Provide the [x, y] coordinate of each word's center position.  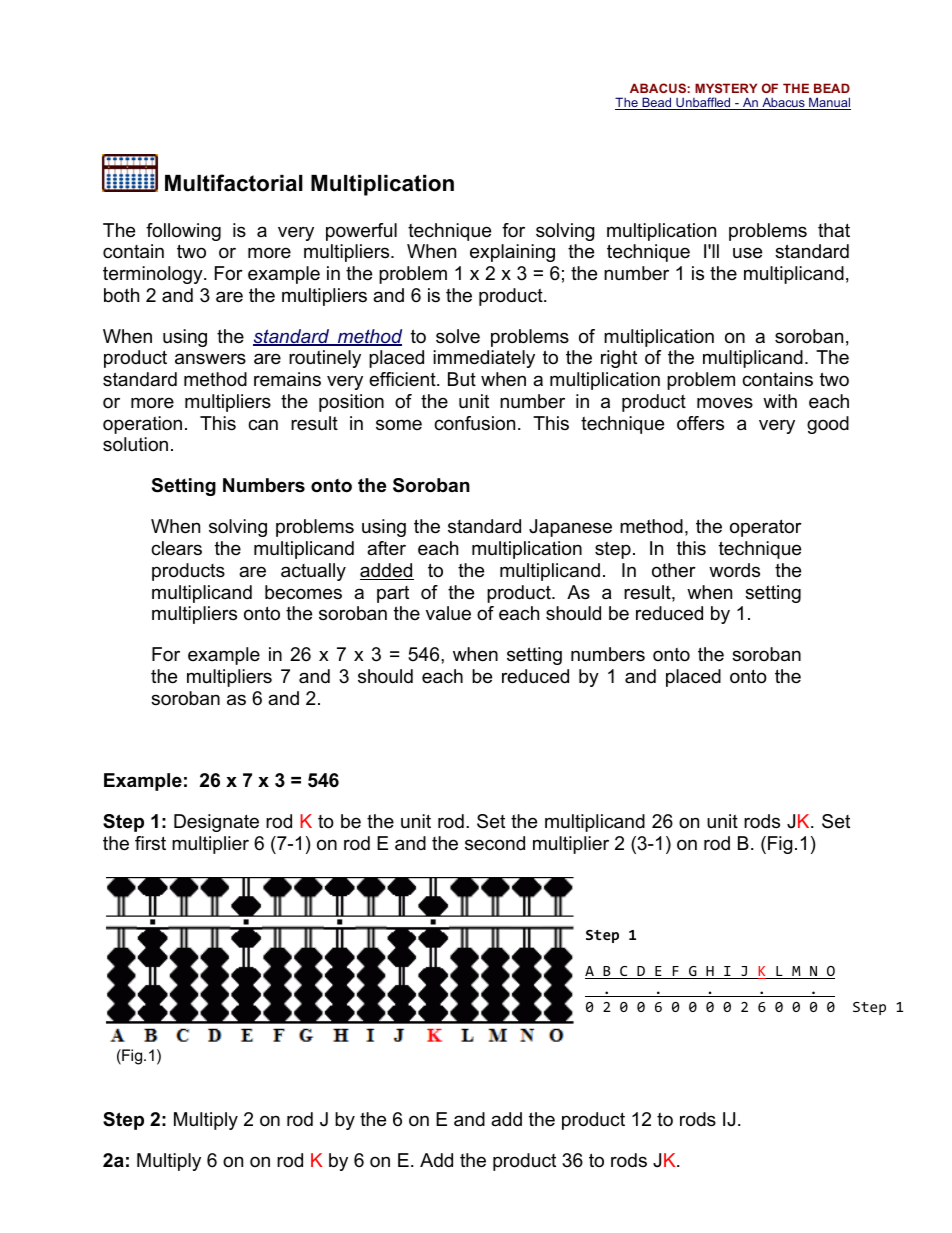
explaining [512, 253]
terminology [154, 275]
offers [700, 423]
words [734, 570]
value [448, 613]
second [495, 843]
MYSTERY [726, 88]
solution [135, 444]
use [747, 253]
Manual [829, 103]
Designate [216, 823]
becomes [303, 592]
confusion [474, 423]
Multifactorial [234, 183]
